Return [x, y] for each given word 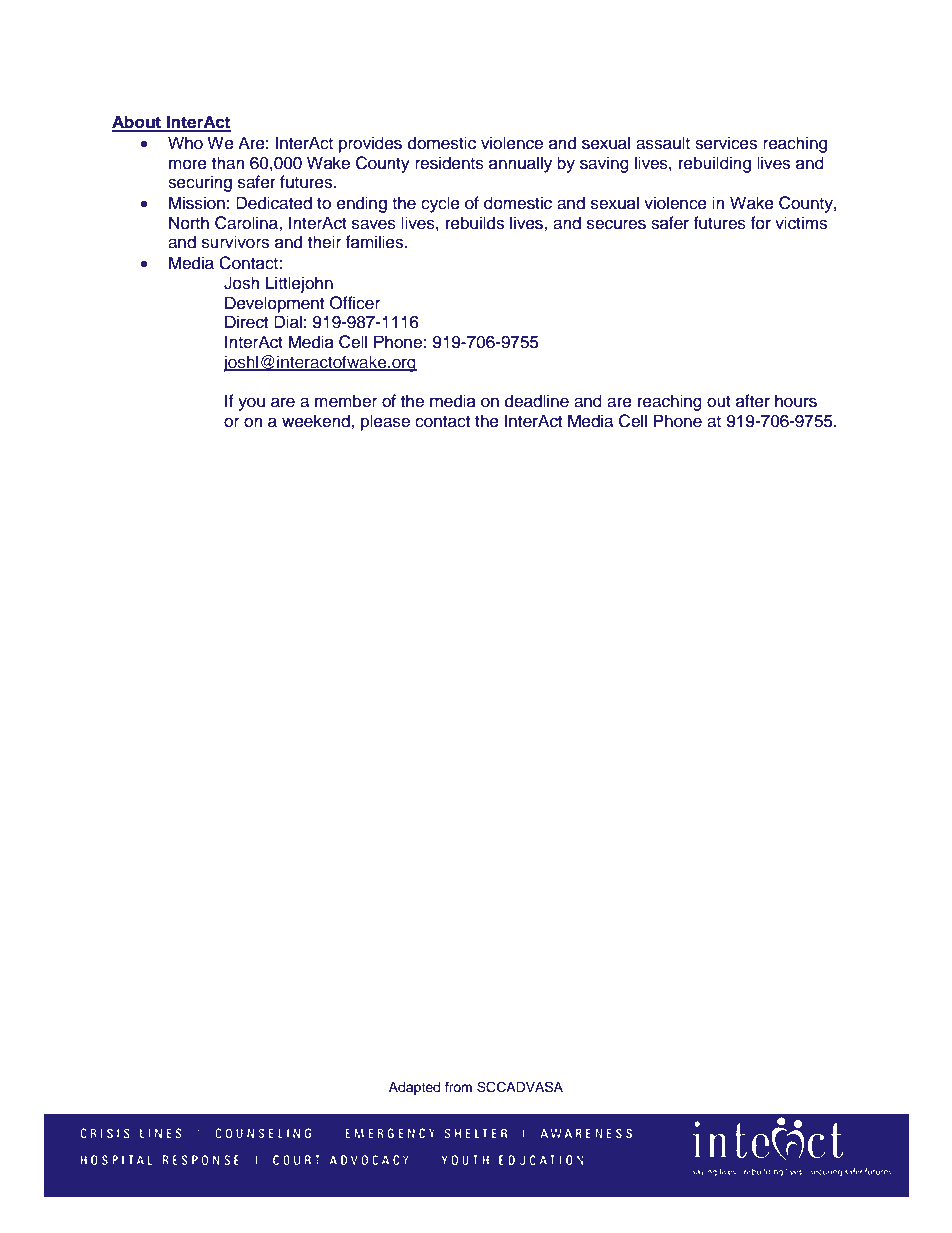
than [228, 163]
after [753, 401]
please [385, 422]
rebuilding [715, 164]
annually [520, 164]
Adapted [414, 1088]
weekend [317, 421]
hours [796, 401]
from [458, 1087]
